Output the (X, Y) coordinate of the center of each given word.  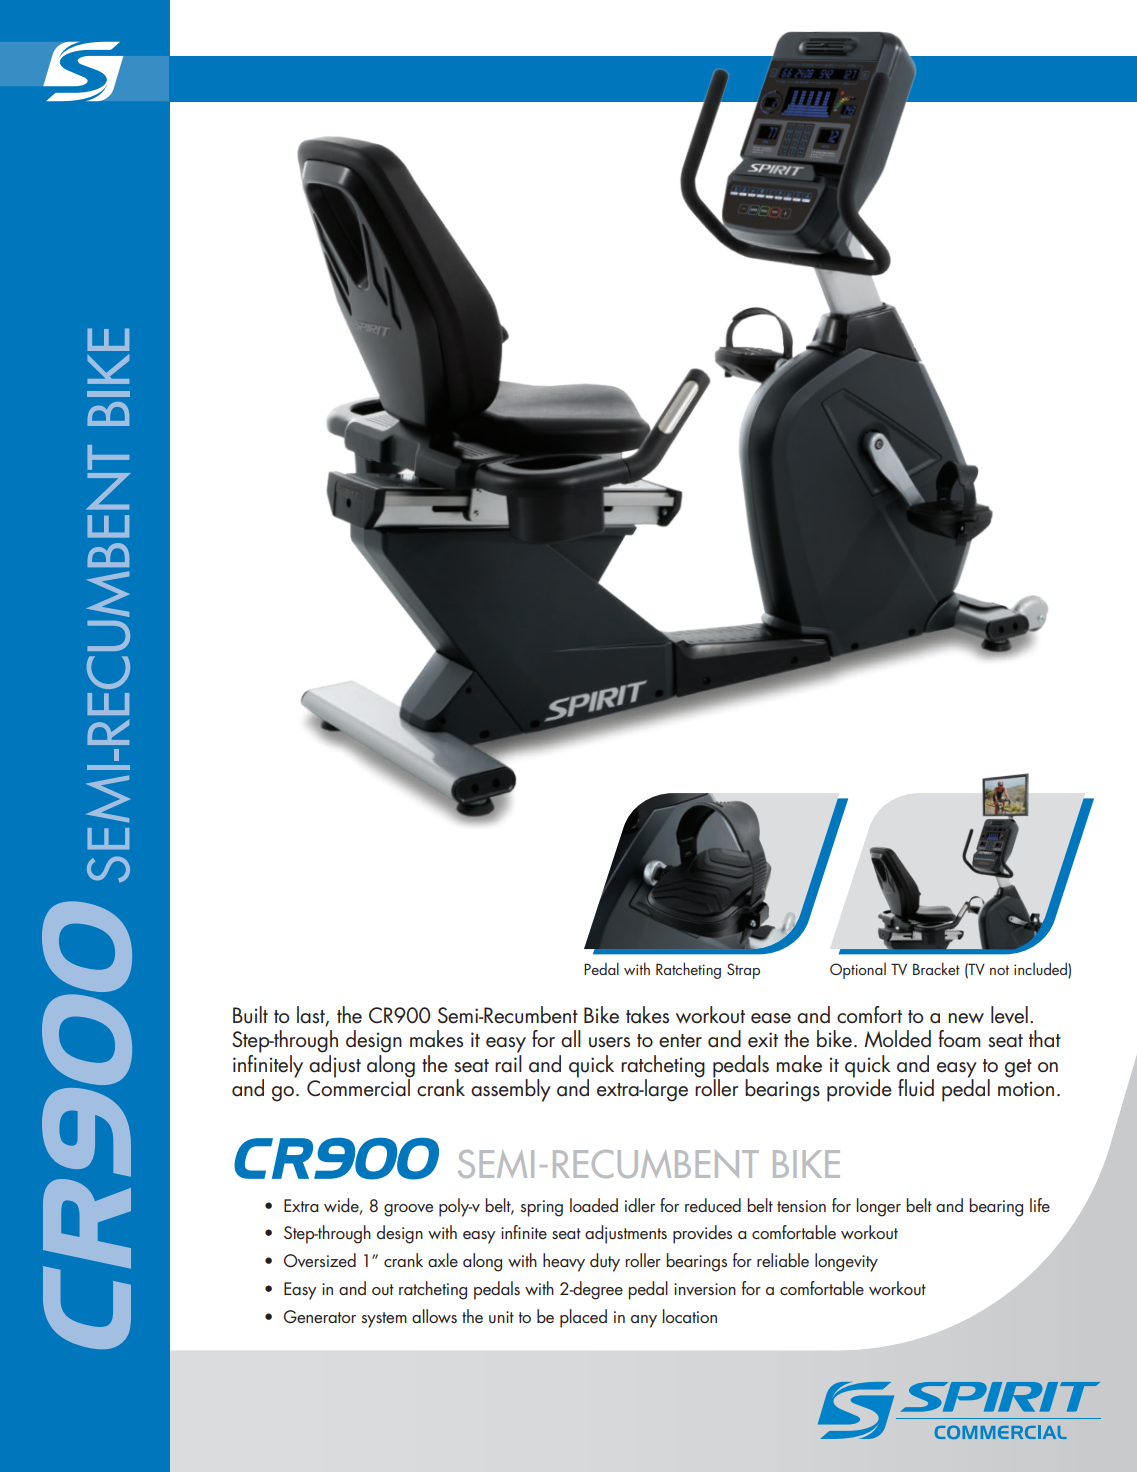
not (999, 970)
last (312, 1015)
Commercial (359, 1087)
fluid (916, 1088)
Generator (320, 1316)
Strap (743, 971)
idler (640, 1205)
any (644, 1321)
